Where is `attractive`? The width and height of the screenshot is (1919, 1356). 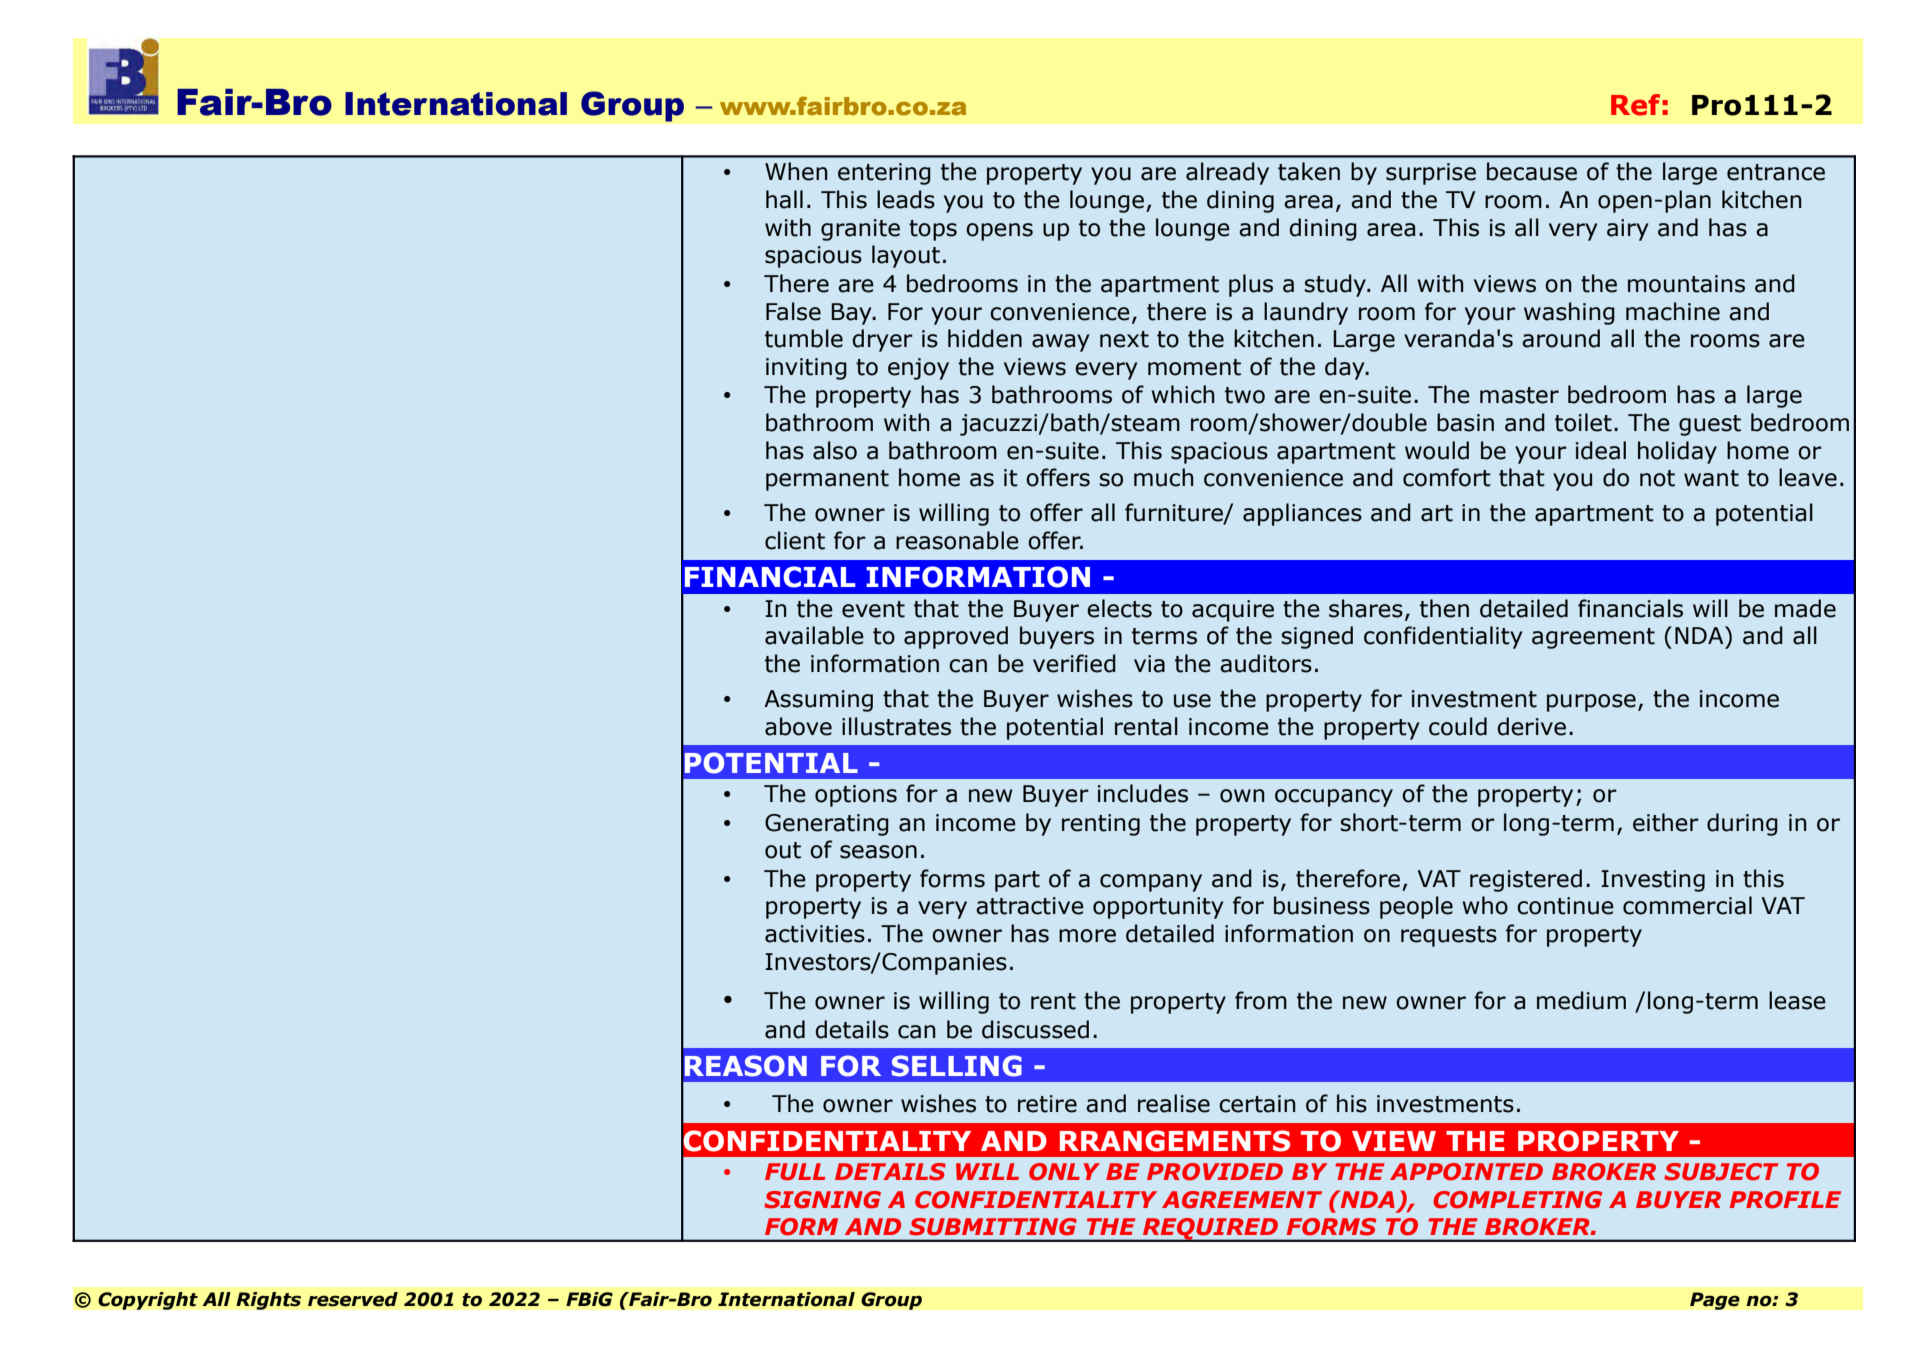 attractive is located at coordinates (1030, 906).
